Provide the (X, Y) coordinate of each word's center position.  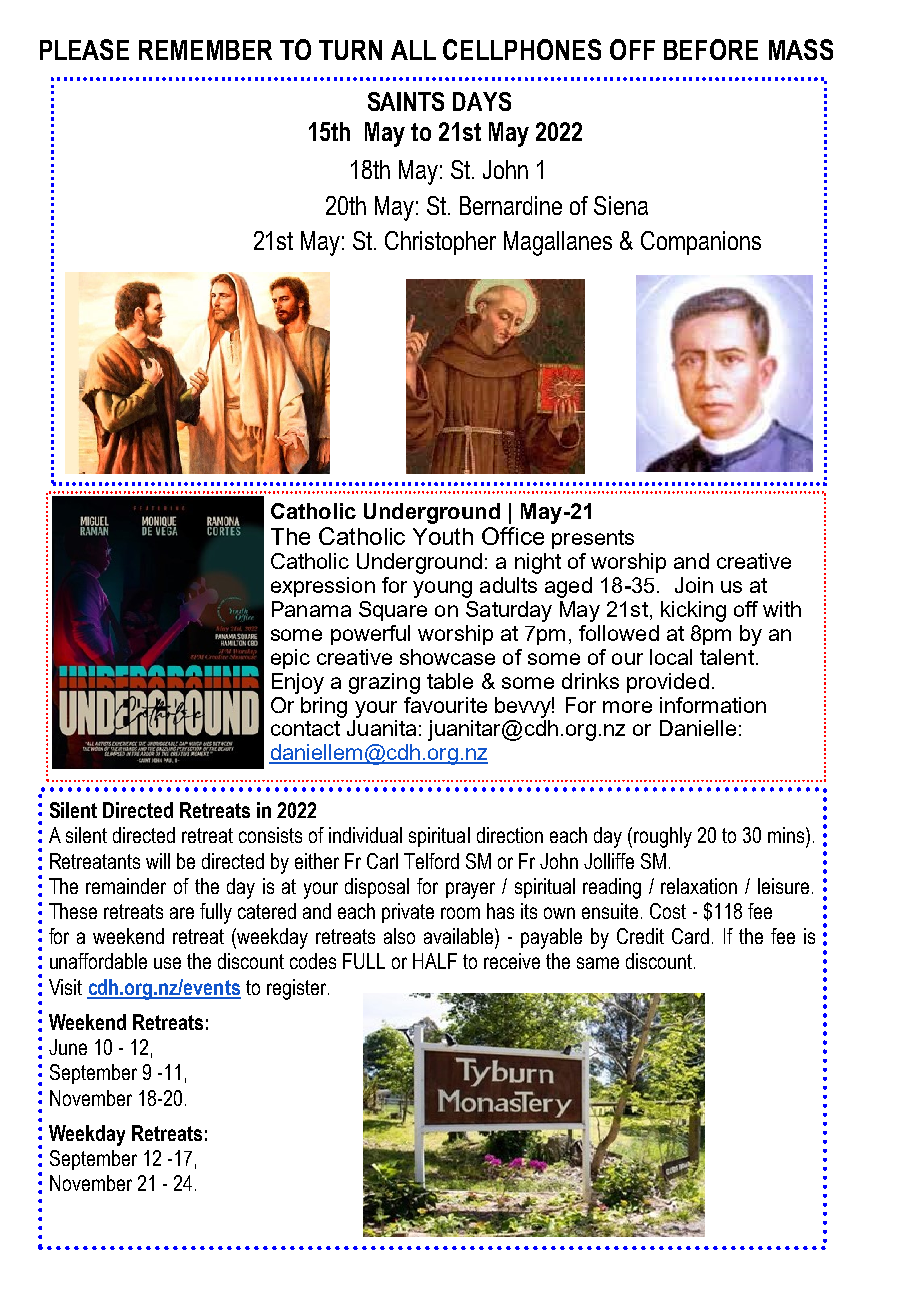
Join (694, 585)
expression (323, 587)
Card (690, 936)
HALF (435, 961)
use (167, 963)
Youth (443, 536)
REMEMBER (205, 50)
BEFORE (711, 49)
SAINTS (406, 101)
